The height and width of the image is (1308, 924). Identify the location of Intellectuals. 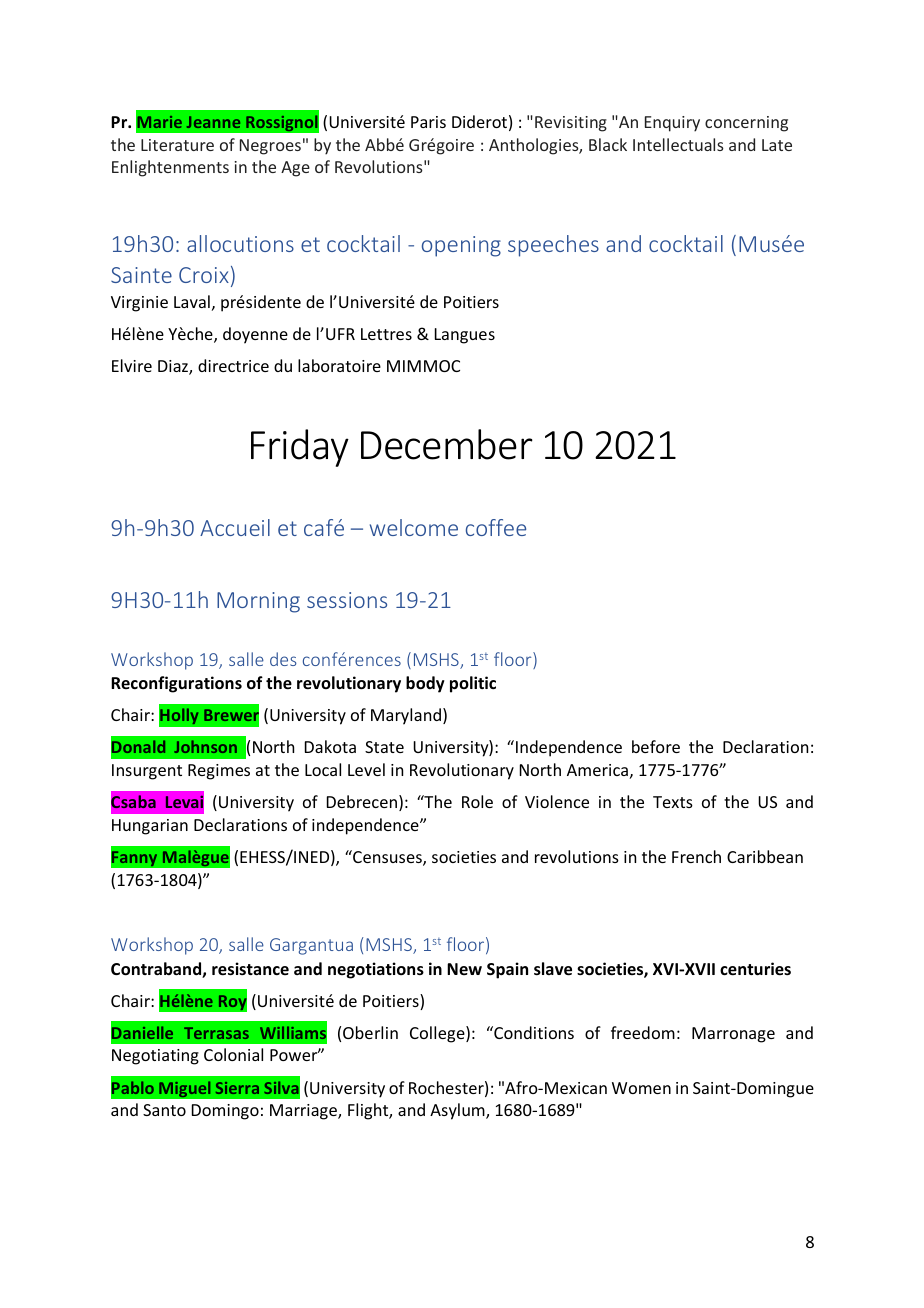
(678, 144).
